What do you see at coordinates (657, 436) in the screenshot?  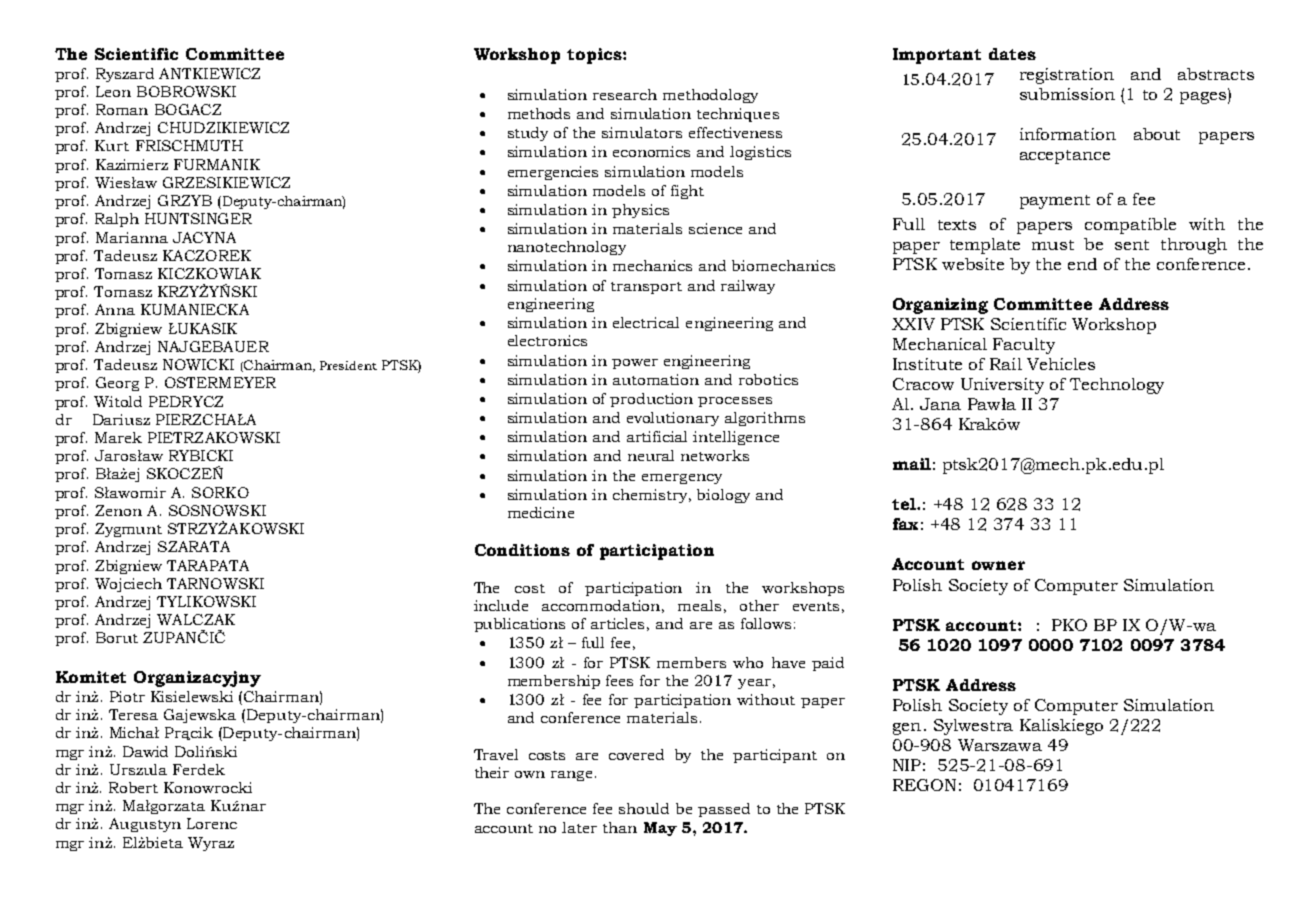 I see `artificial` at bounding box center [657, 436].
